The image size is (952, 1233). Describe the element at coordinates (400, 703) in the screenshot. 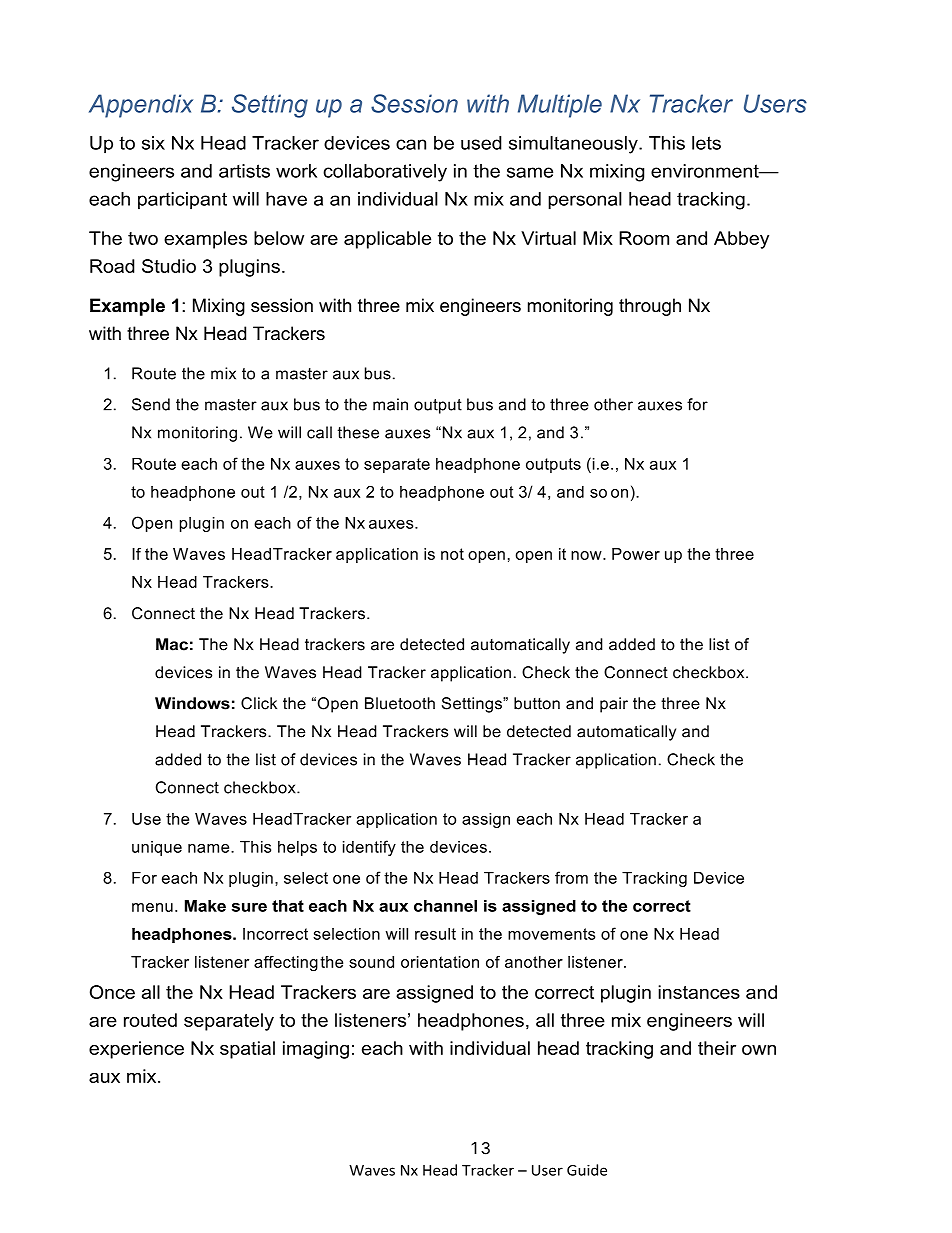

I see `Bluetooth` at that location.
